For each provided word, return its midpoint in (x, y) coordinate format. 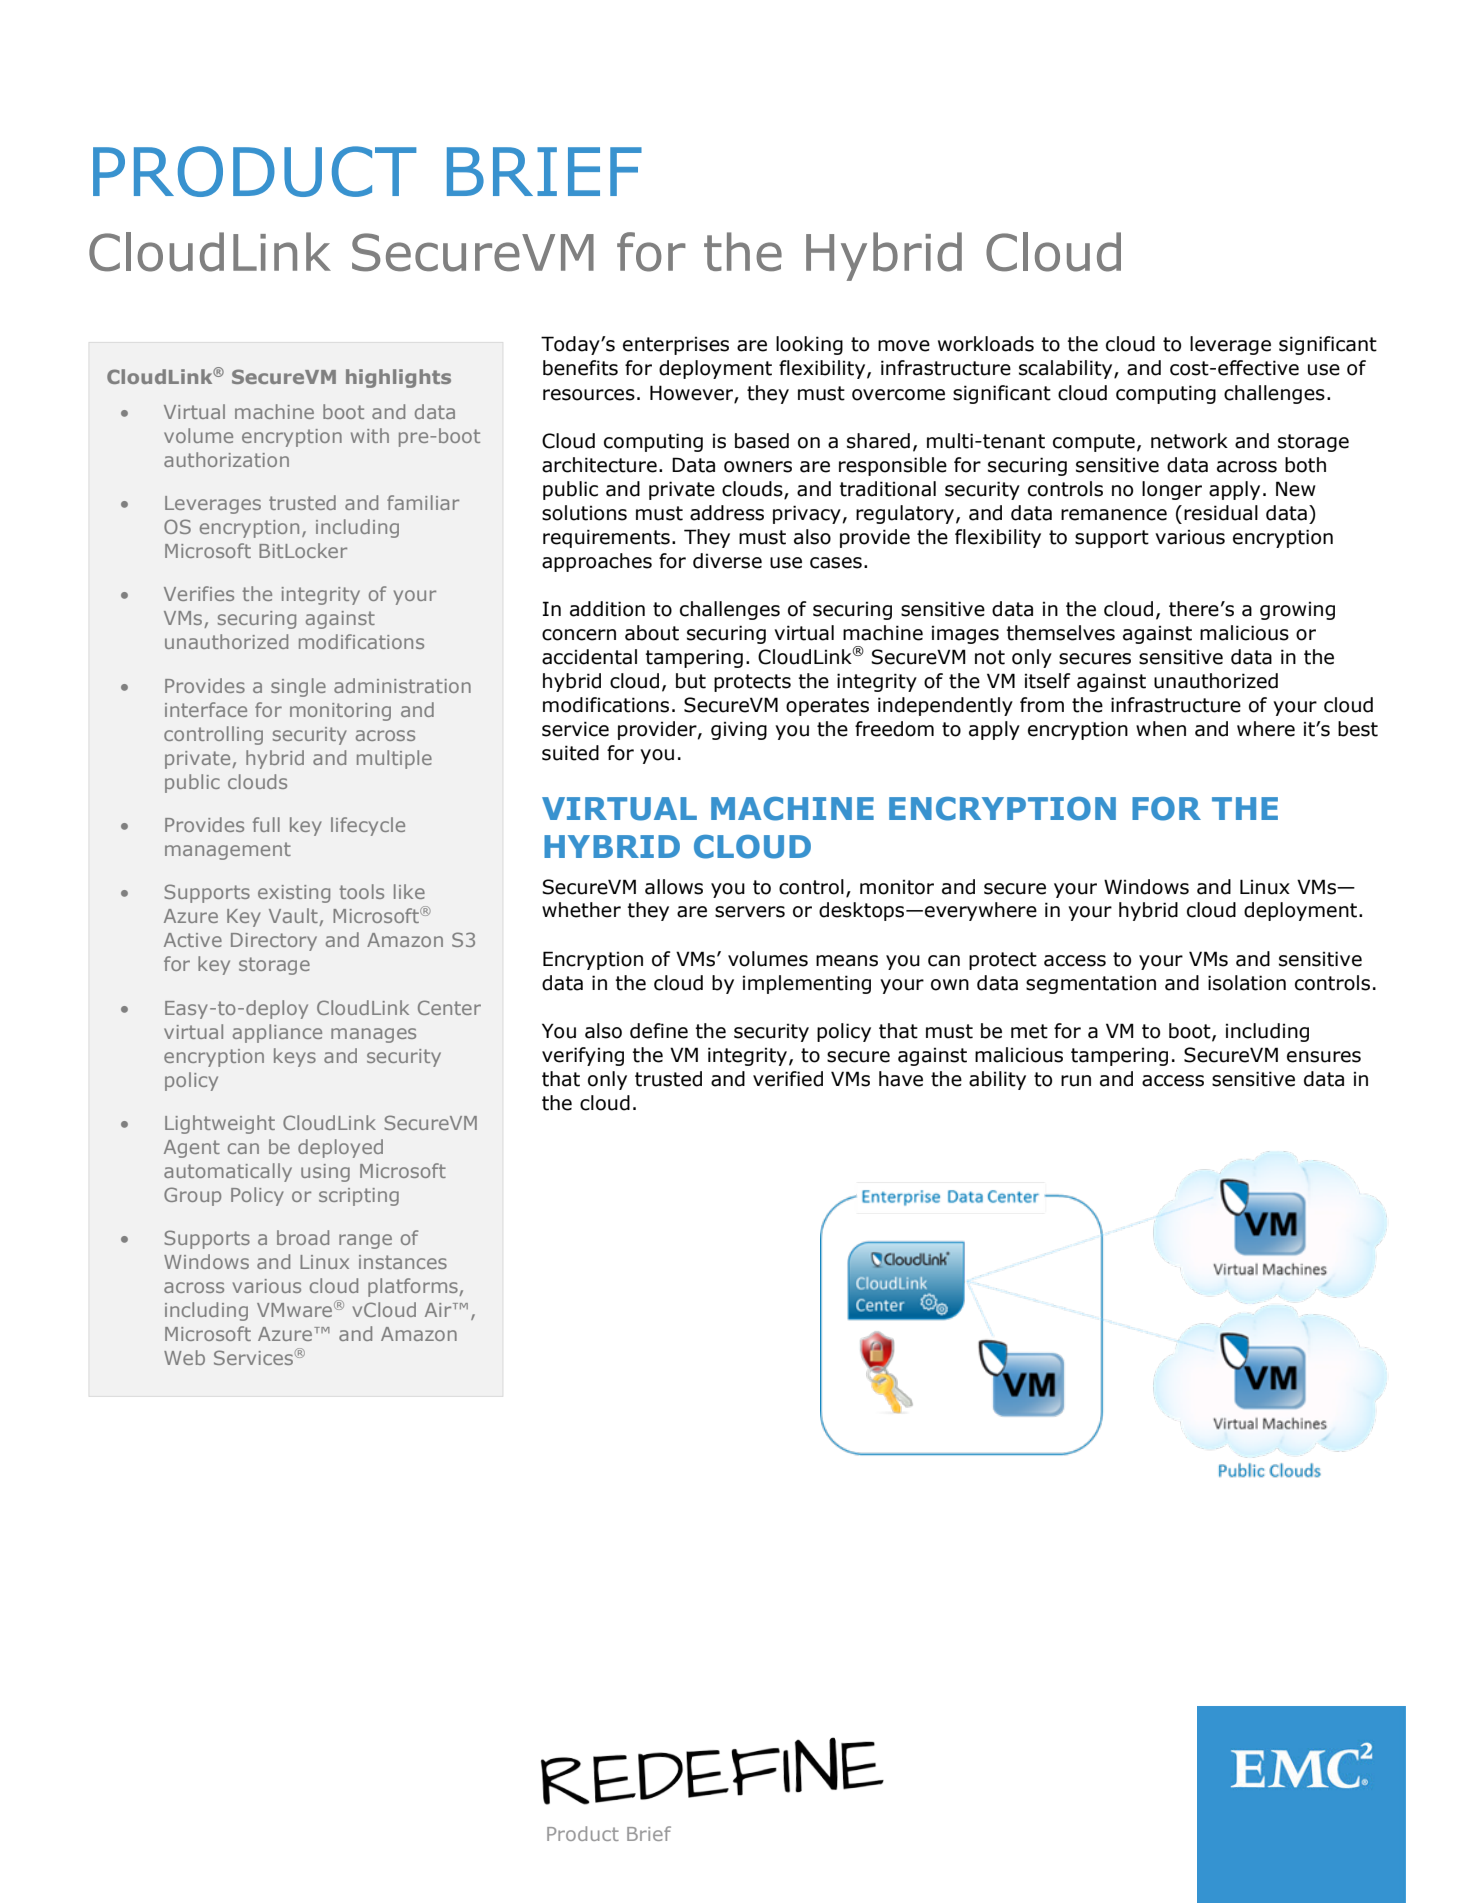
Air (439, 1310)
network (1189, 441)
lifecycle (368, 826)
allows (674, 887)
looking (809, 345)
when (1161, 729)
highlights (398, 378)
